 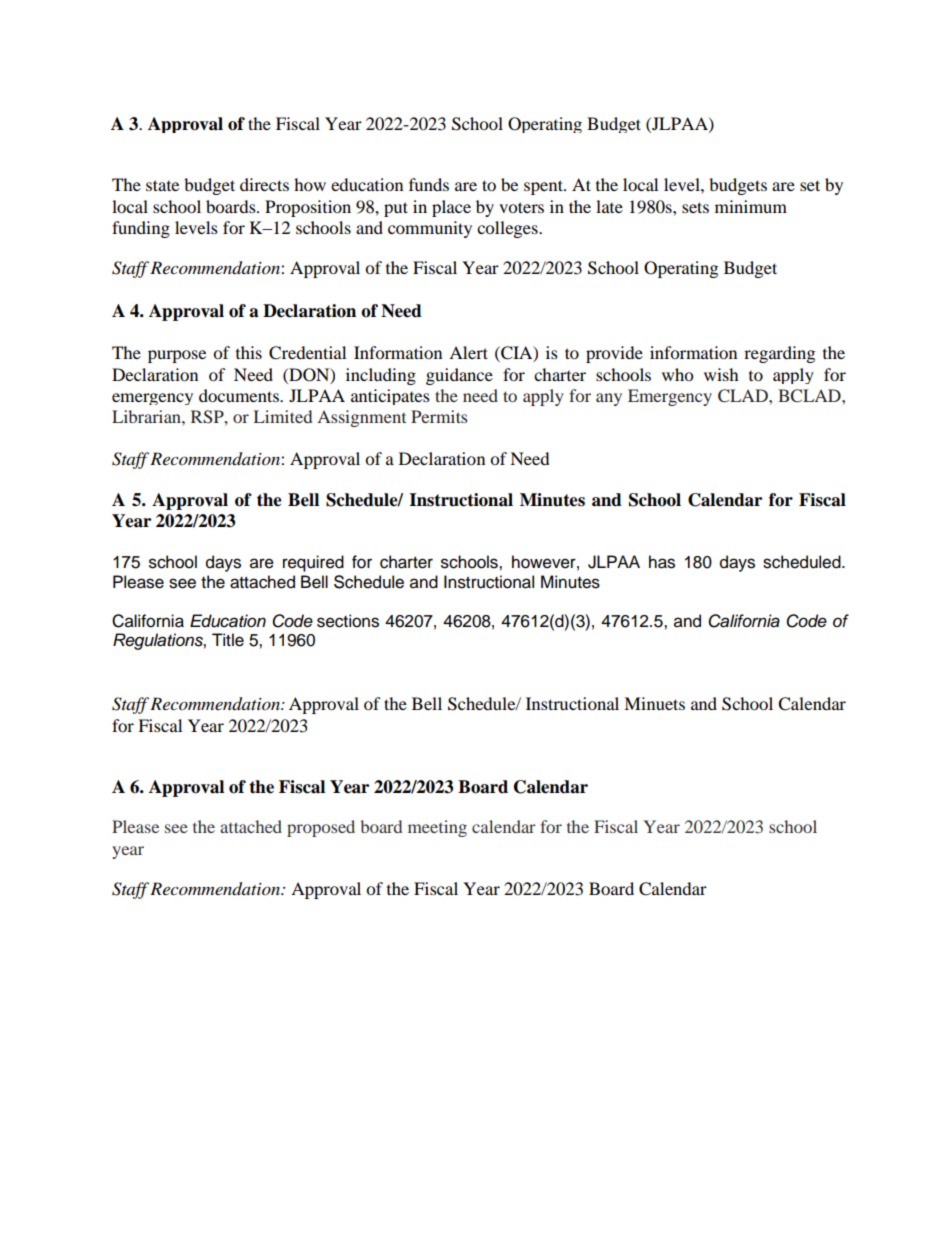 I want to click on Assignment, so click(x=361, y=418).
